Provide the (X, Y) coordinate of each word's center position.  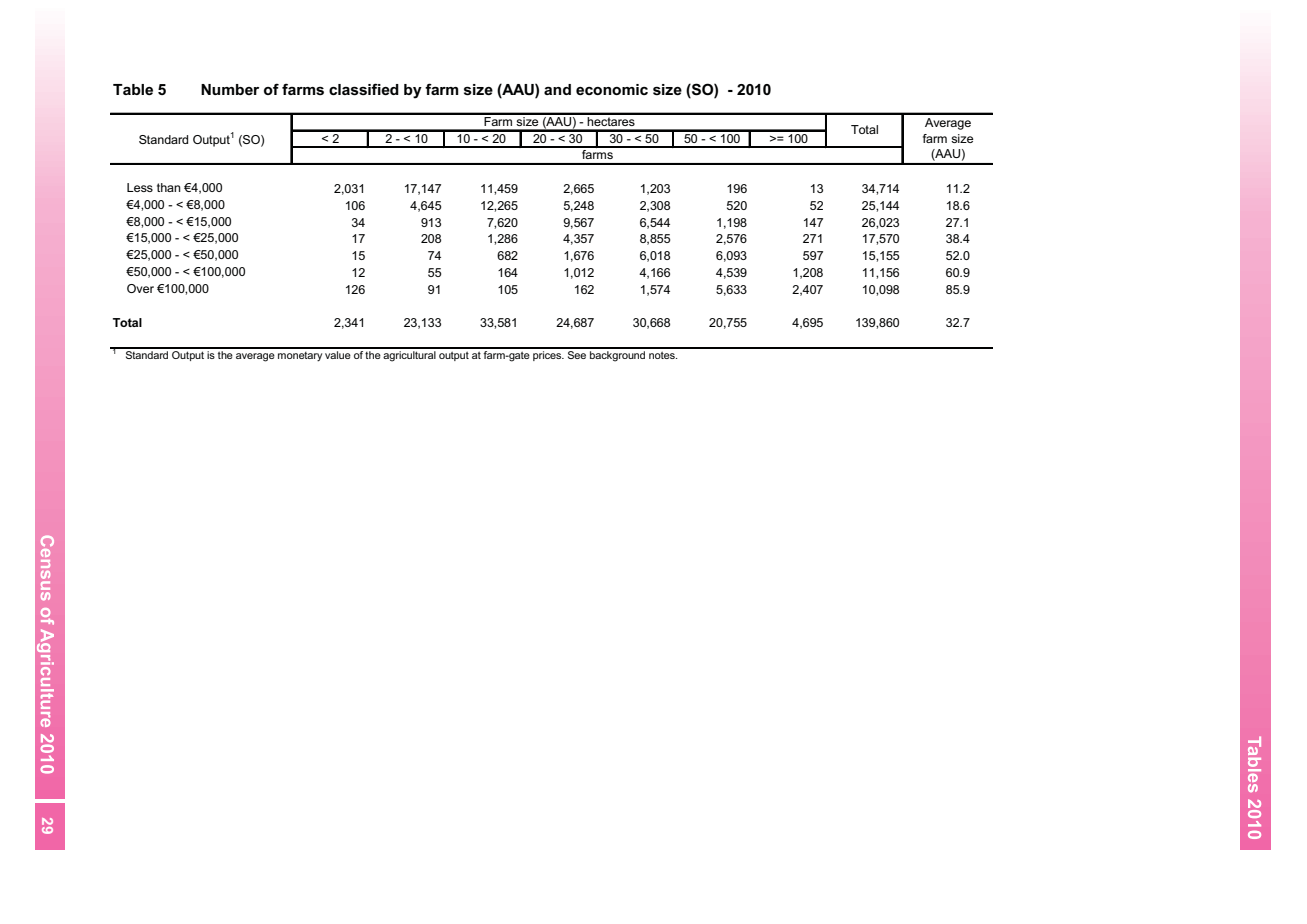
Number (230, 89)
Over (140, 288)
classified (364, 89)
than (169, 187)
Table (133, 89)
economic (612, 89)
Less (140, 187)
